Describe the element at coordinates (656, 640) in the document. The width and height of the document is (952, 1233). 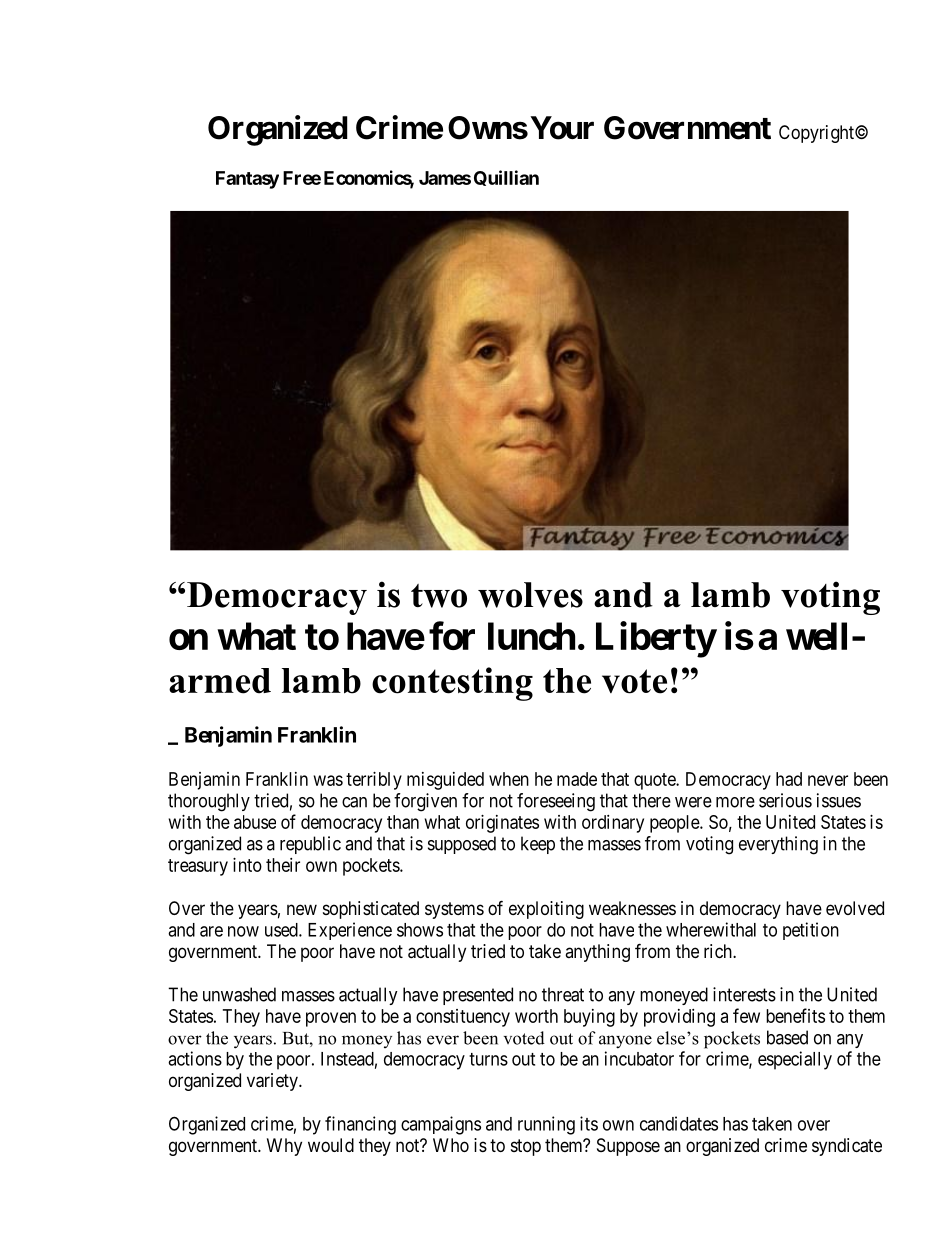
I see `Liberty` at that location.
